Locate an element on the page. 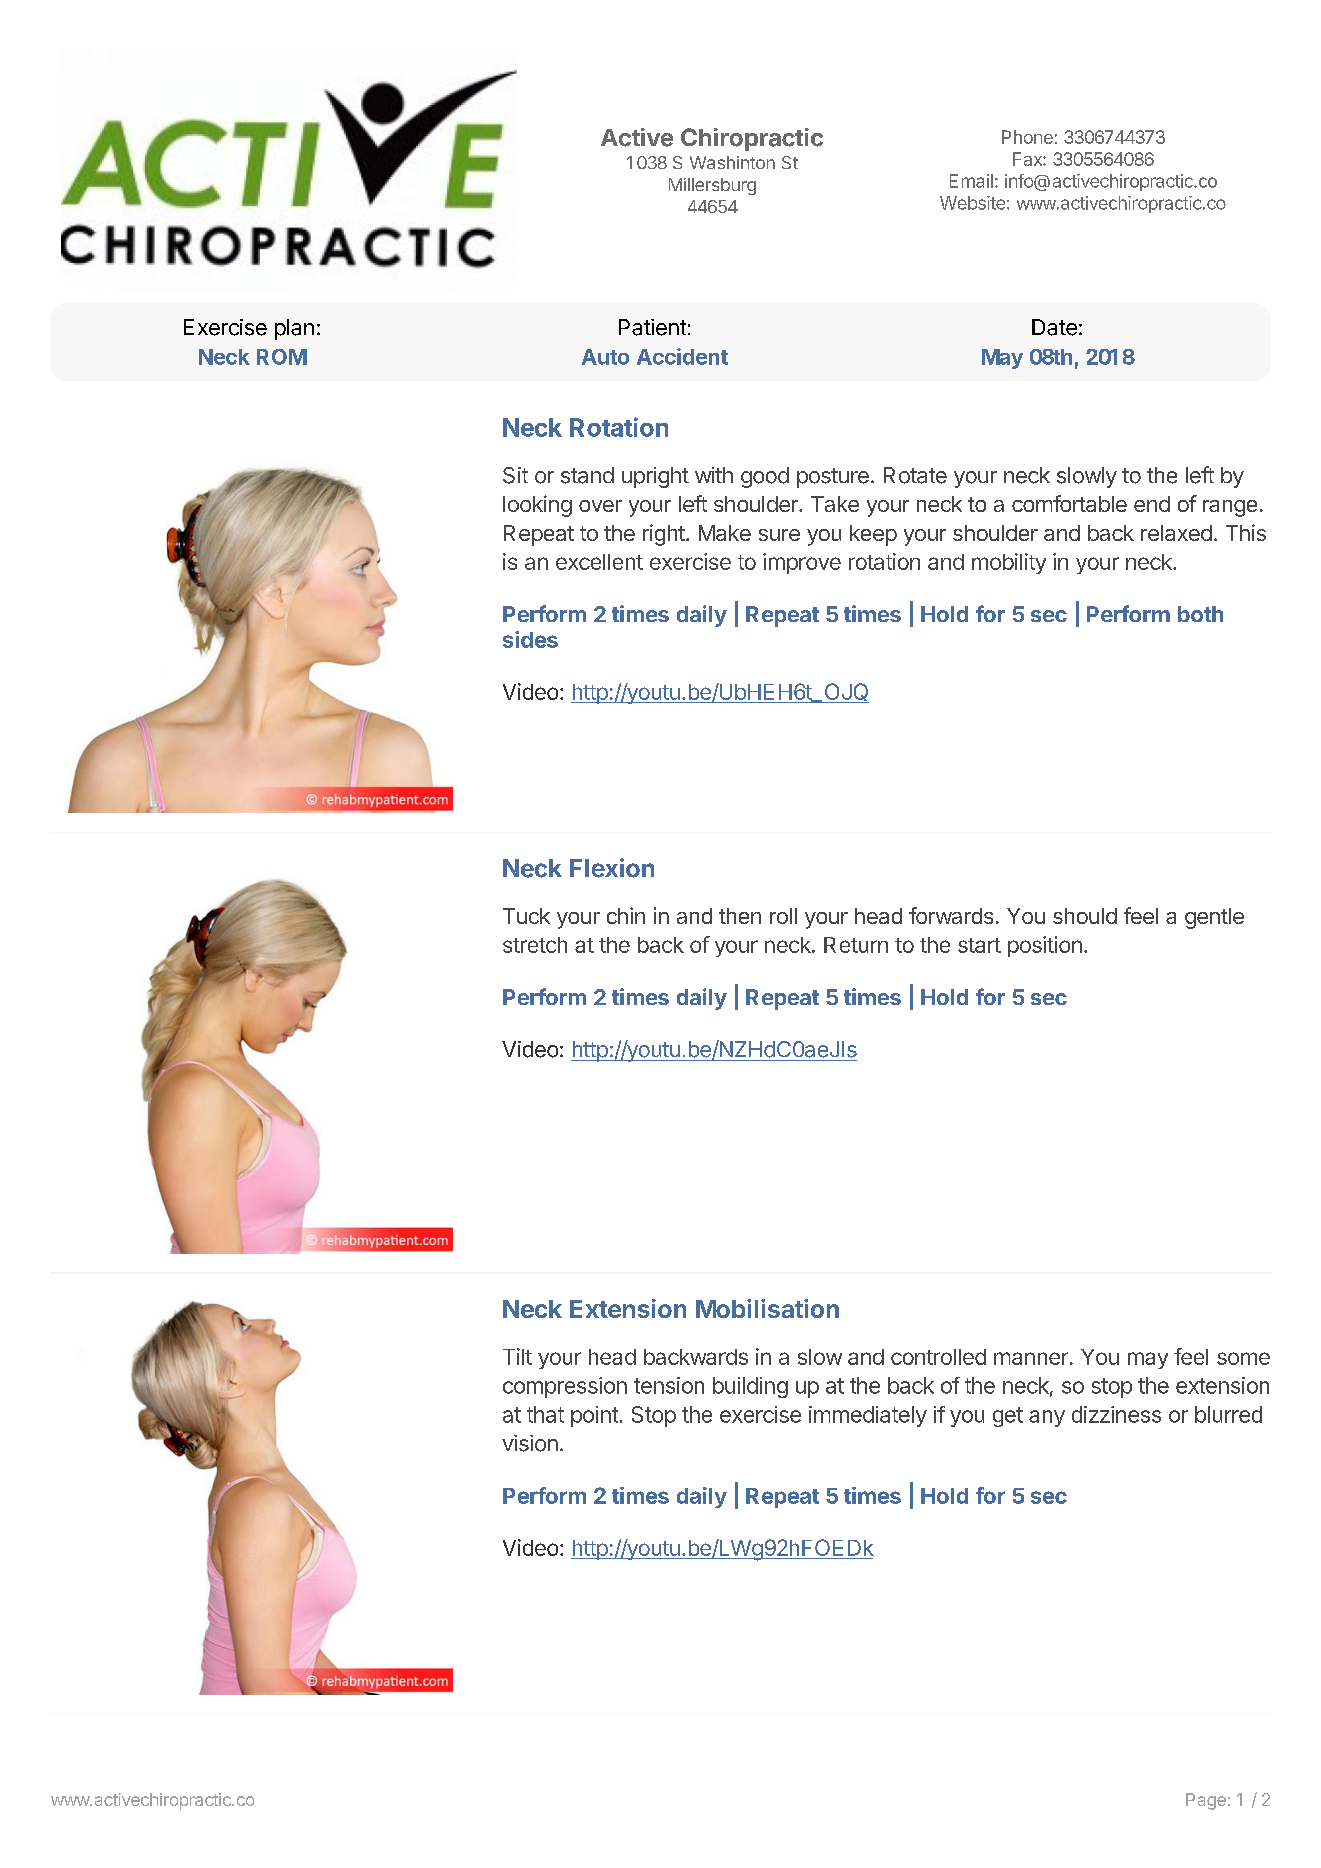 The height and width of the document is (1868, 1321). then is located at coordinates (740, 916).
